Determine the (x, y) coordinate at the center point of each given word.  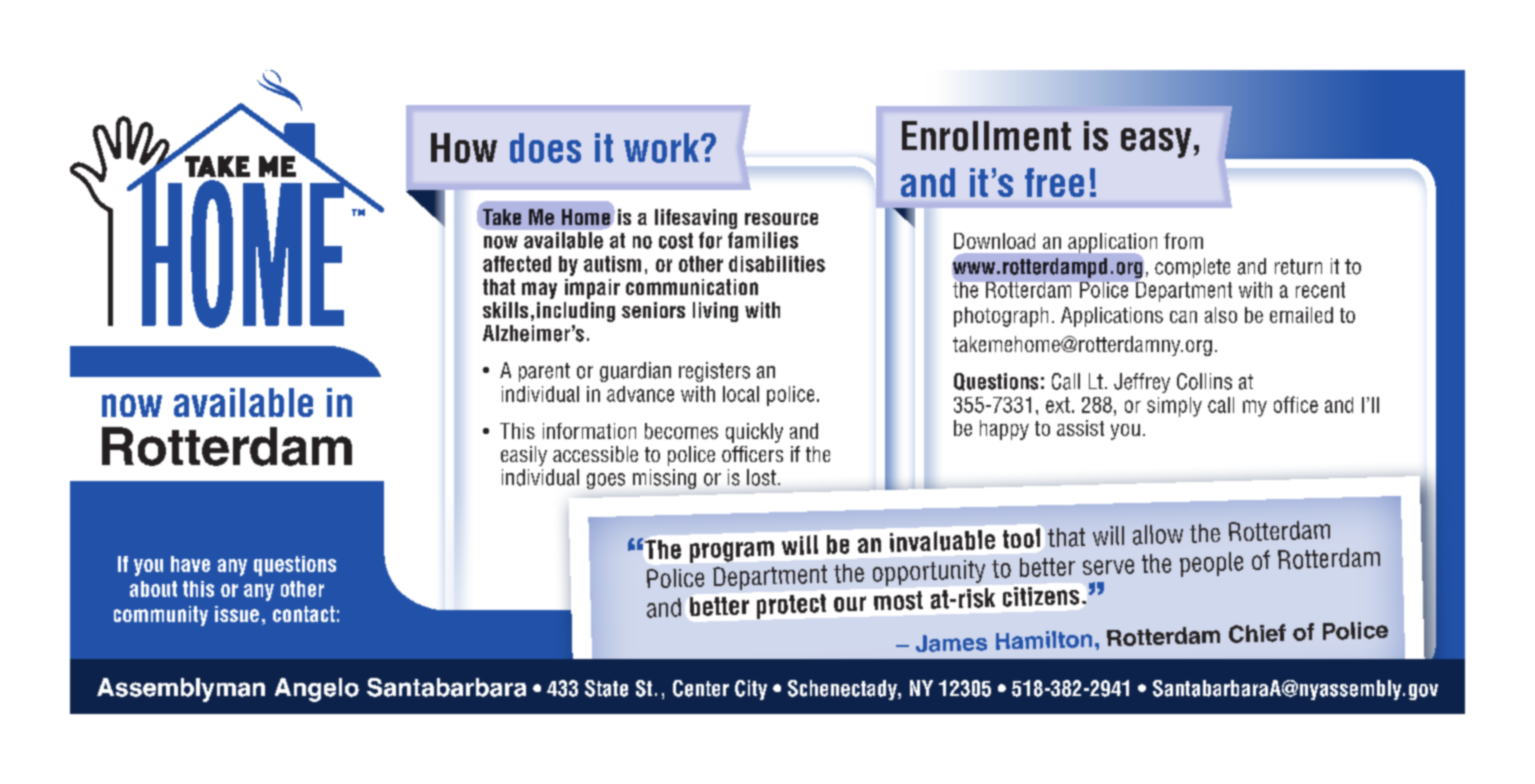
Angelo (317, 690)
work (663, 148)
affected (517, 264)
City (751, 690)
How (464, 148)
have (190, 564)
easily (524, 456)
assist (1080, 428)
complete (1192, 268)
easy (1156, 143)
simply (1174, 407)
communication (692, 287)
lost (763, 477)
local (741, 394)
